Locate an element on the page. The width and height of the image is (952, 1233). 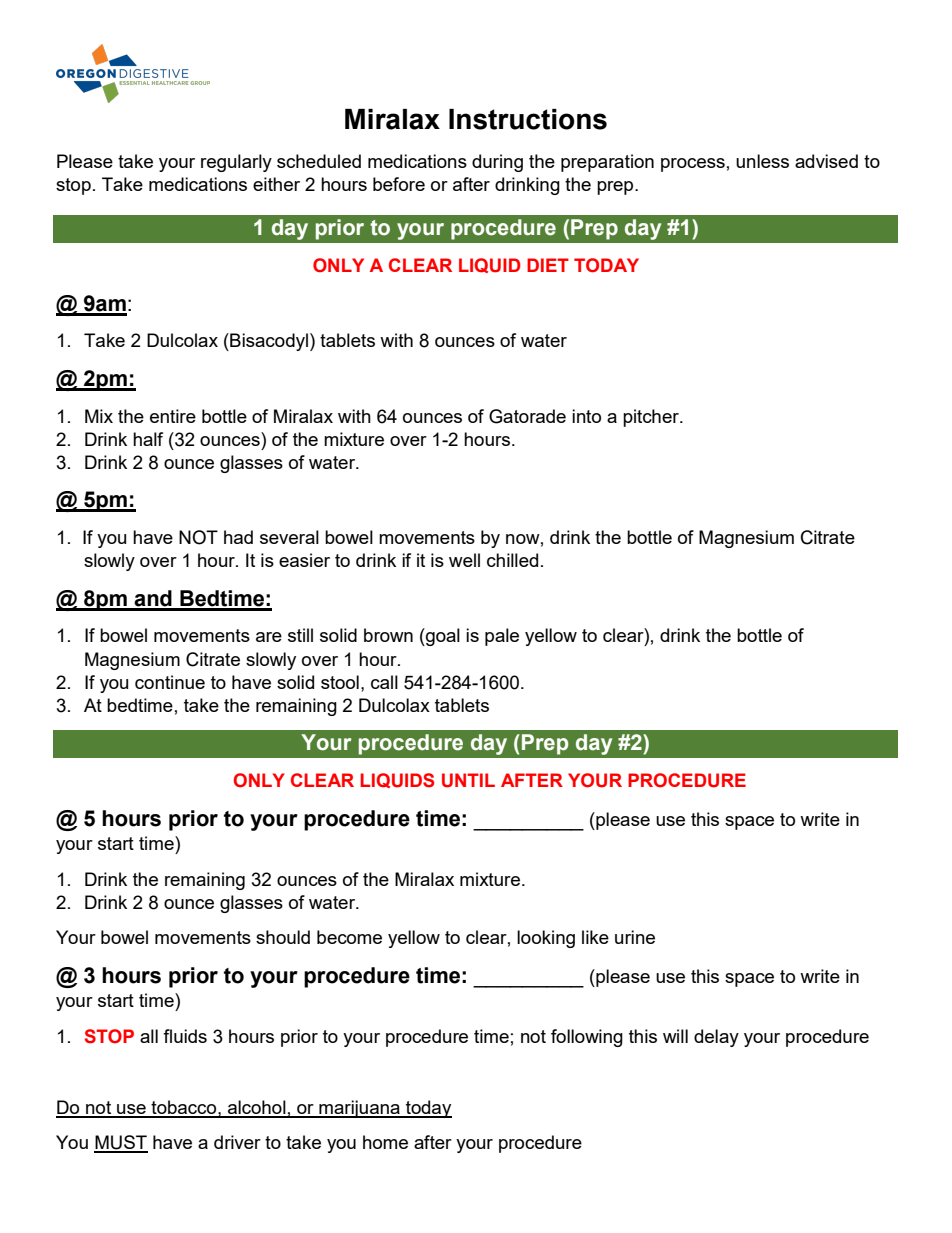
delay is located at coordinates (716, 1038).
